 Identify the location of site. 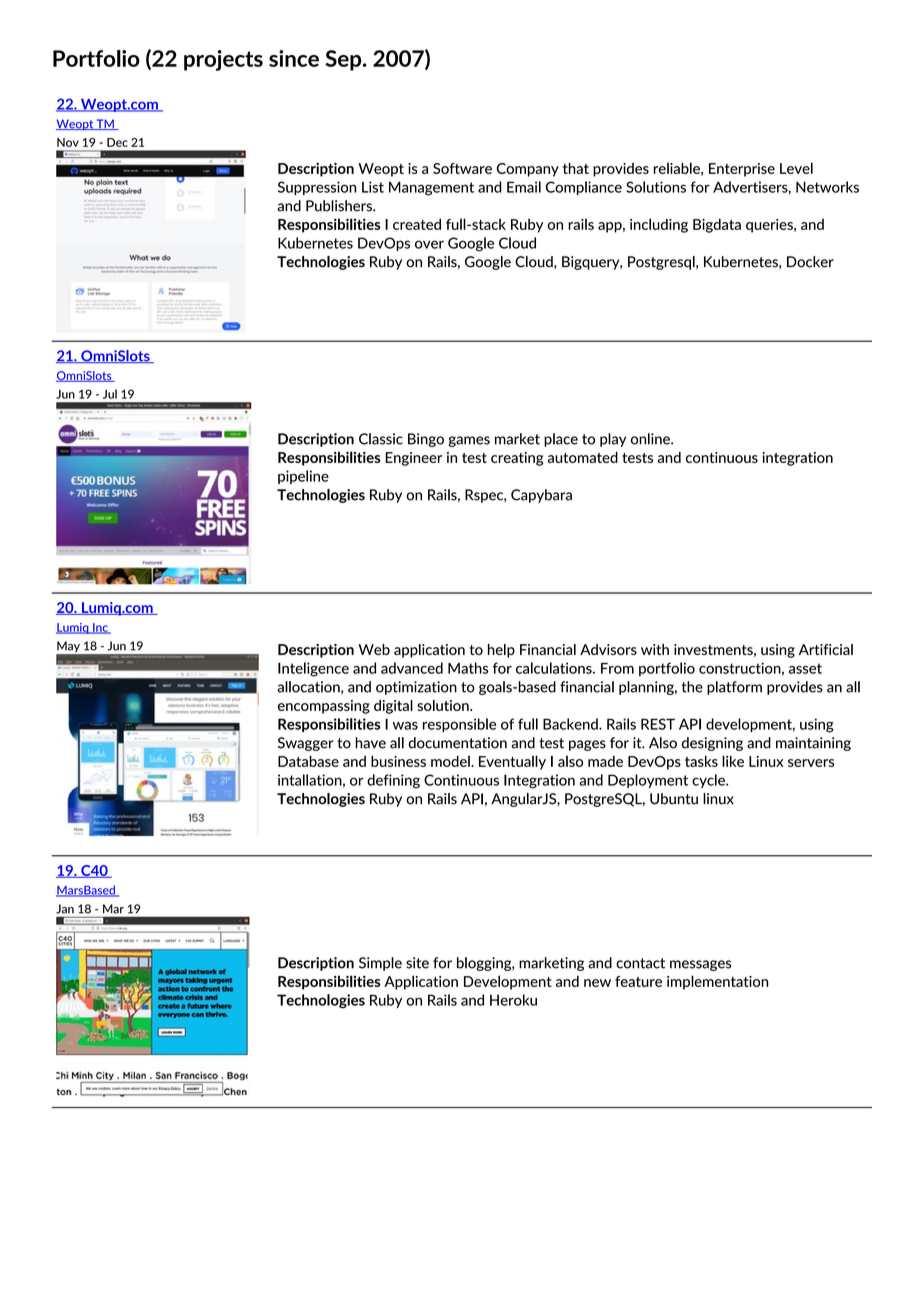
(417, 963).
